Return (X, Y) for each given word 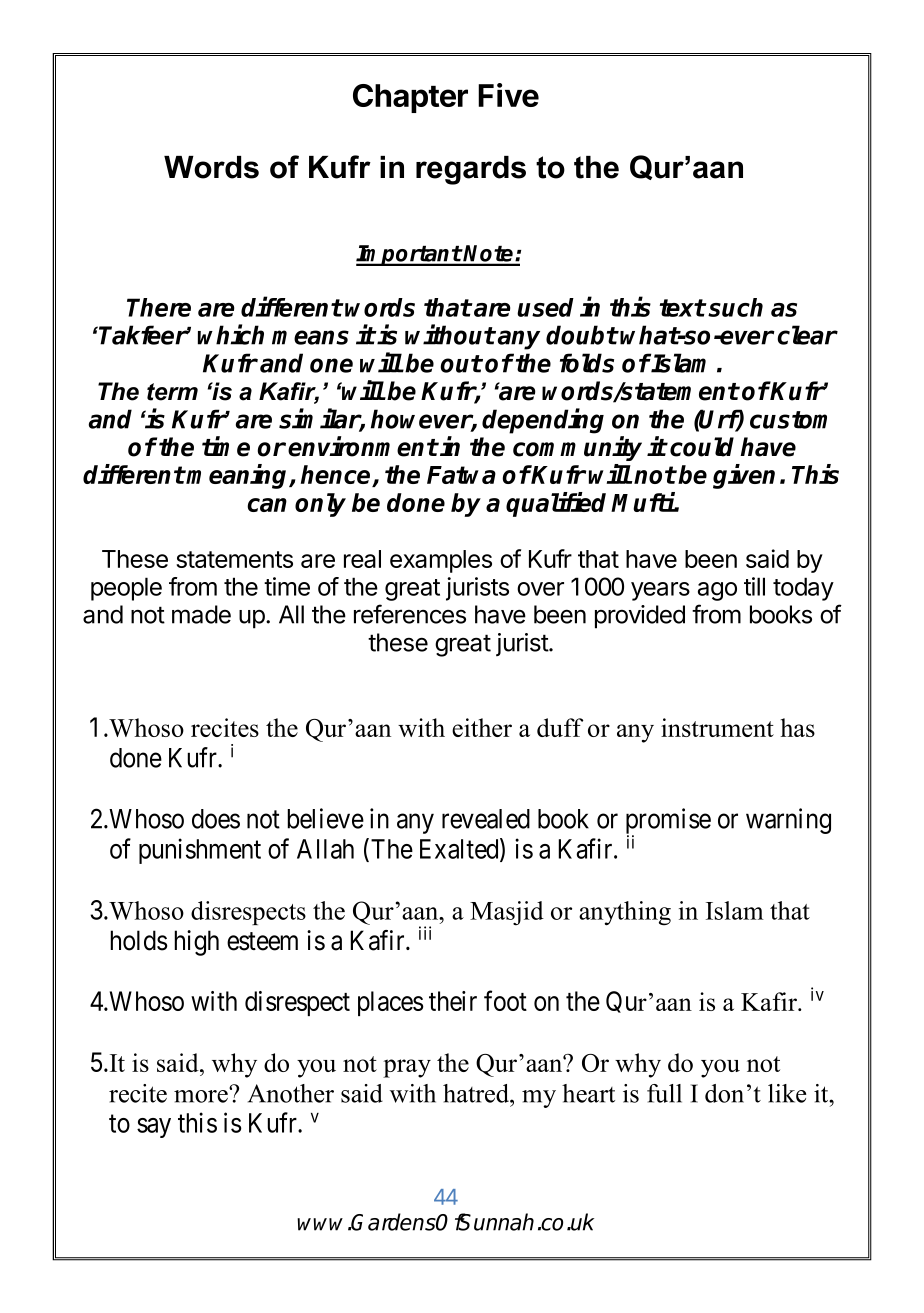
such (735, 307)
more (202, 1095)
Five (508, 95)
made (201, 614)
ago (717, 591)
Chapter (410, 98)
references (410, 614)
